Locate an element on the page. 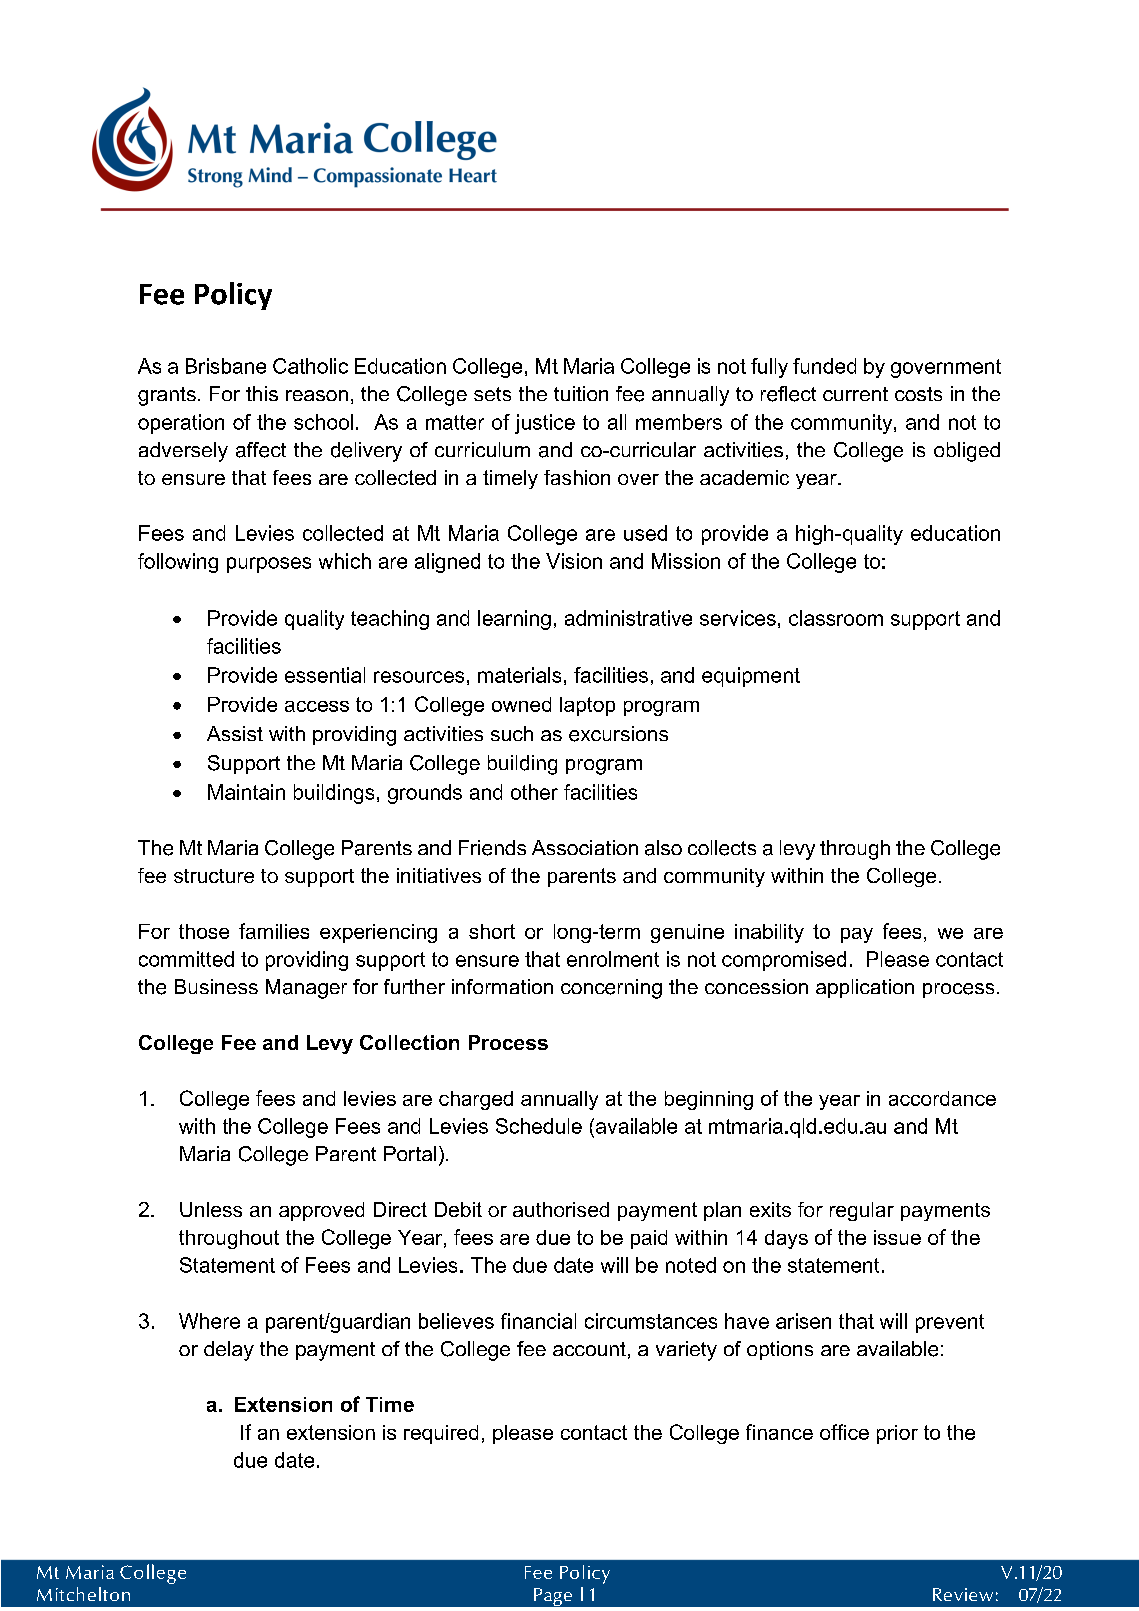  required is located at coordinates (441, 1434).
